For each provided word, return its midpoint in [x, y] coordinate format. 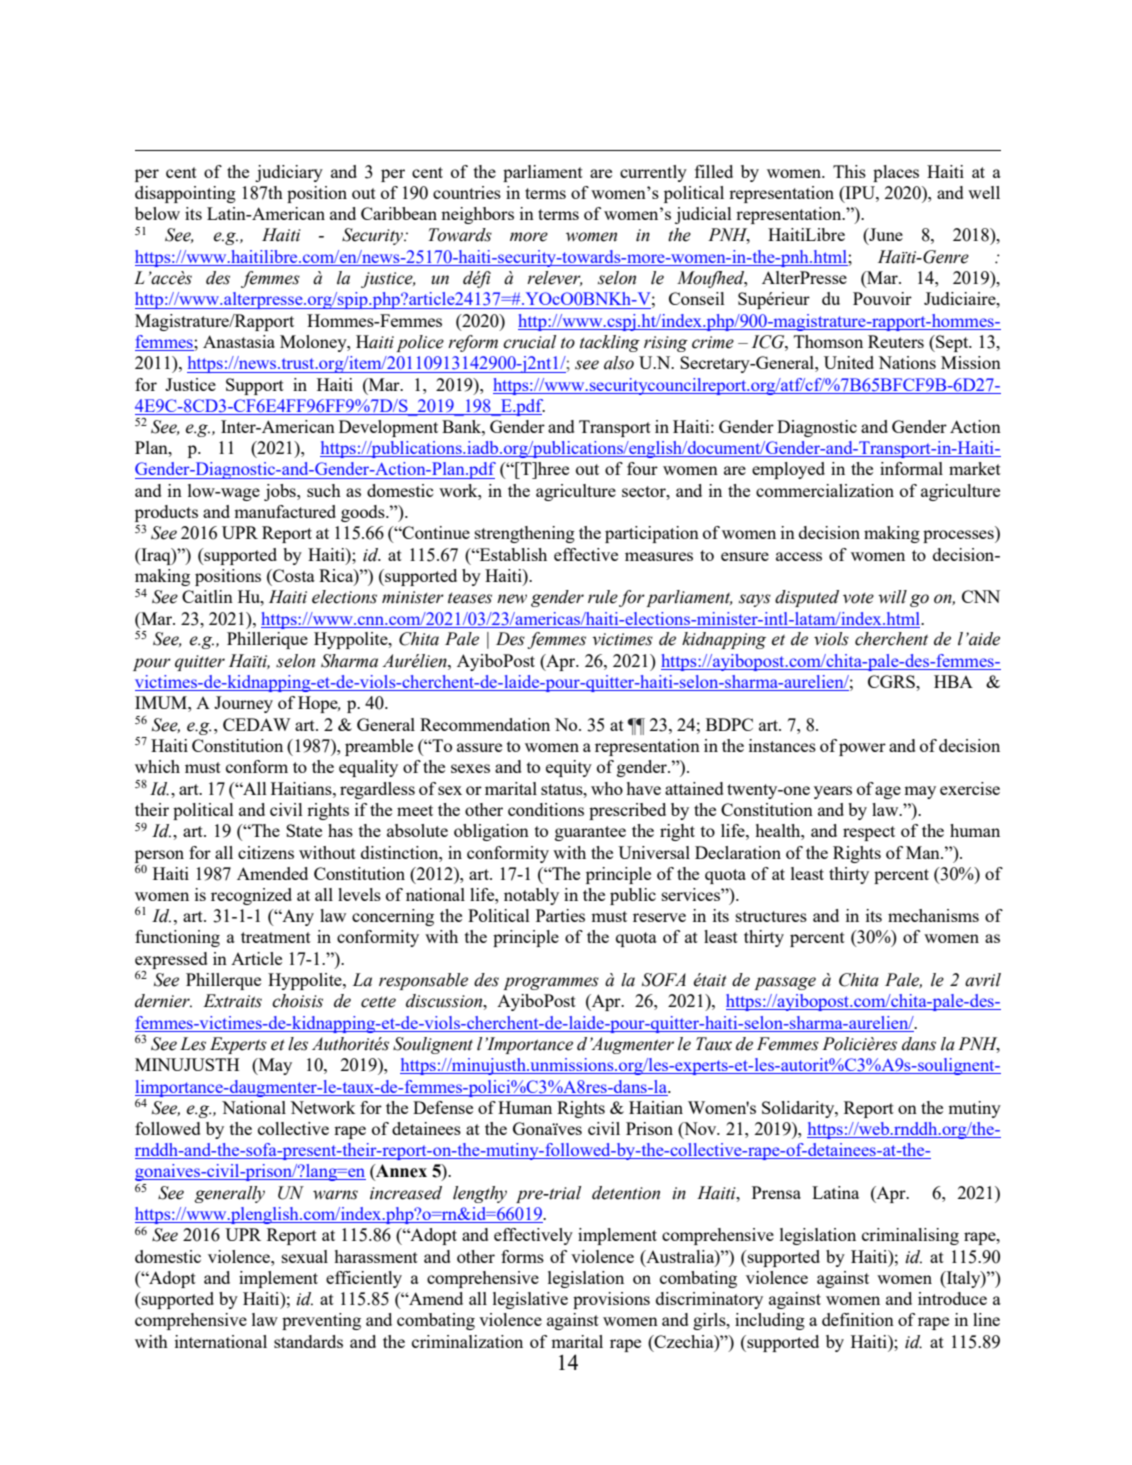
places [896, 173]
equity [569, 768]
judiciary [289, 173]
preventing [321, 1321]
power [862, 749]
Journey [243, 704]
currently [653, 173]
